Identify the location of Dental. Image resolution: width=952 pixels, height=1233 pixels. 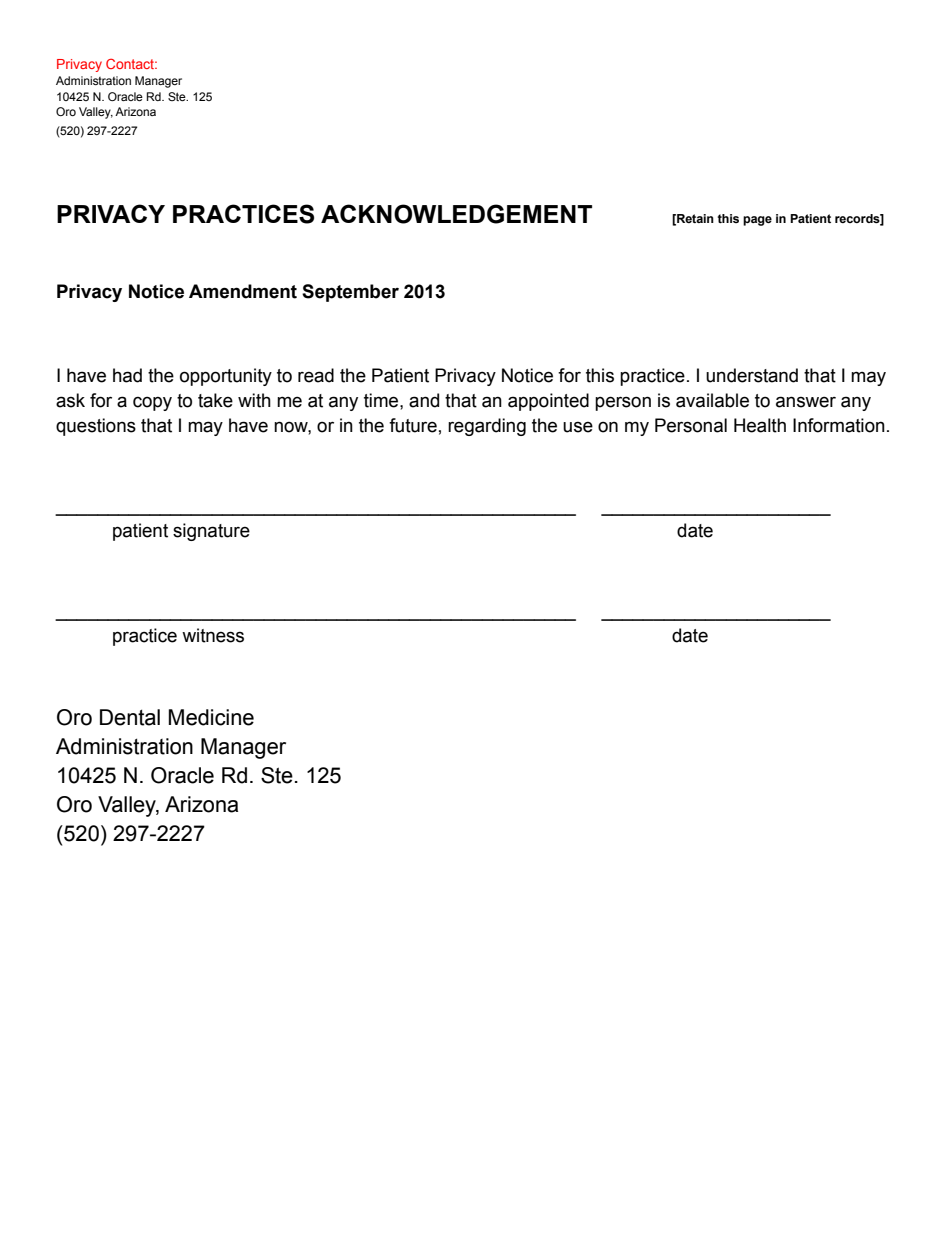
(130, 717).
